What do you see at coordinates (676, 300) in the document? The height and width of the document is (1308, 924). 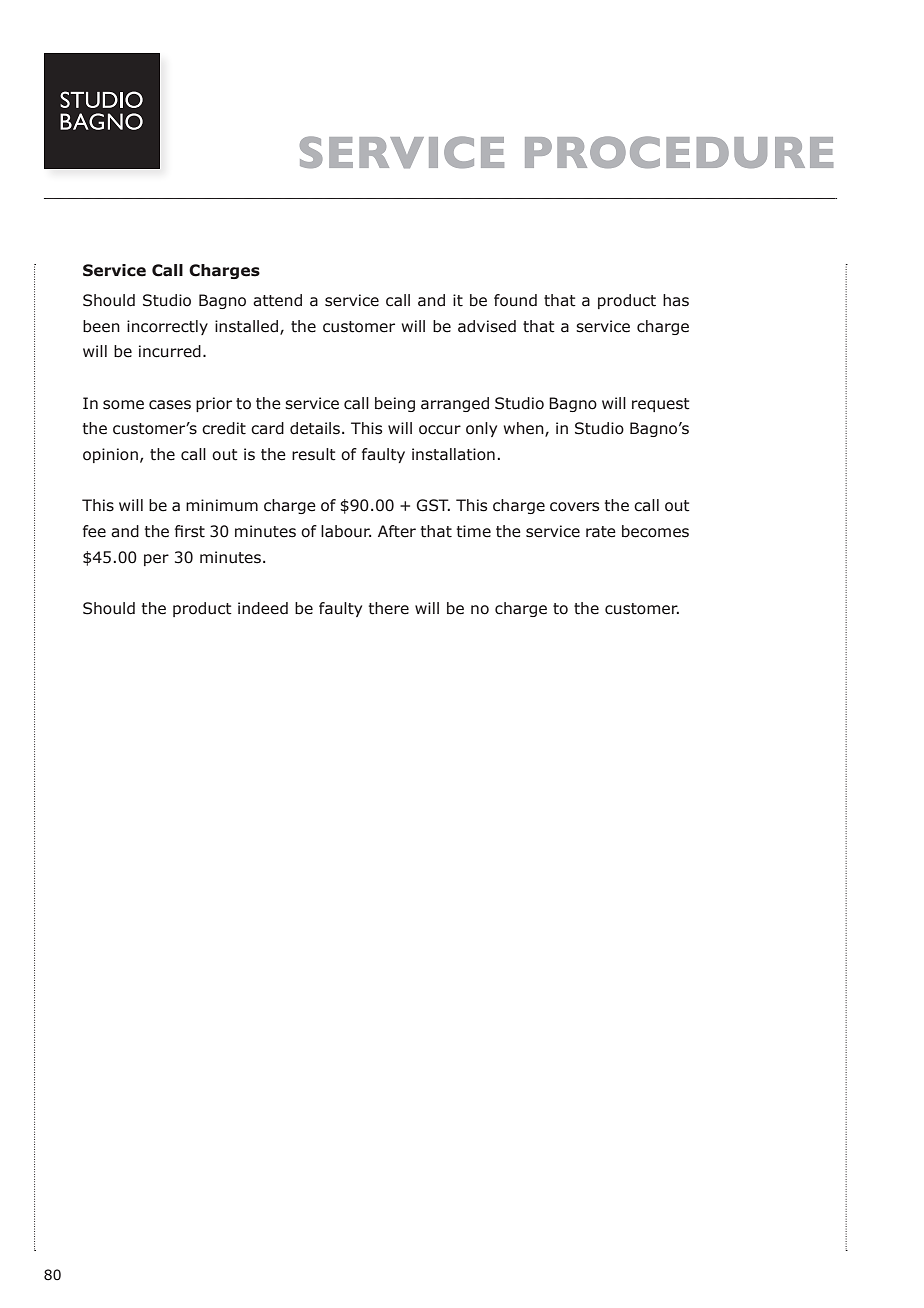 I see `has` at bounding box center [676, 300].
